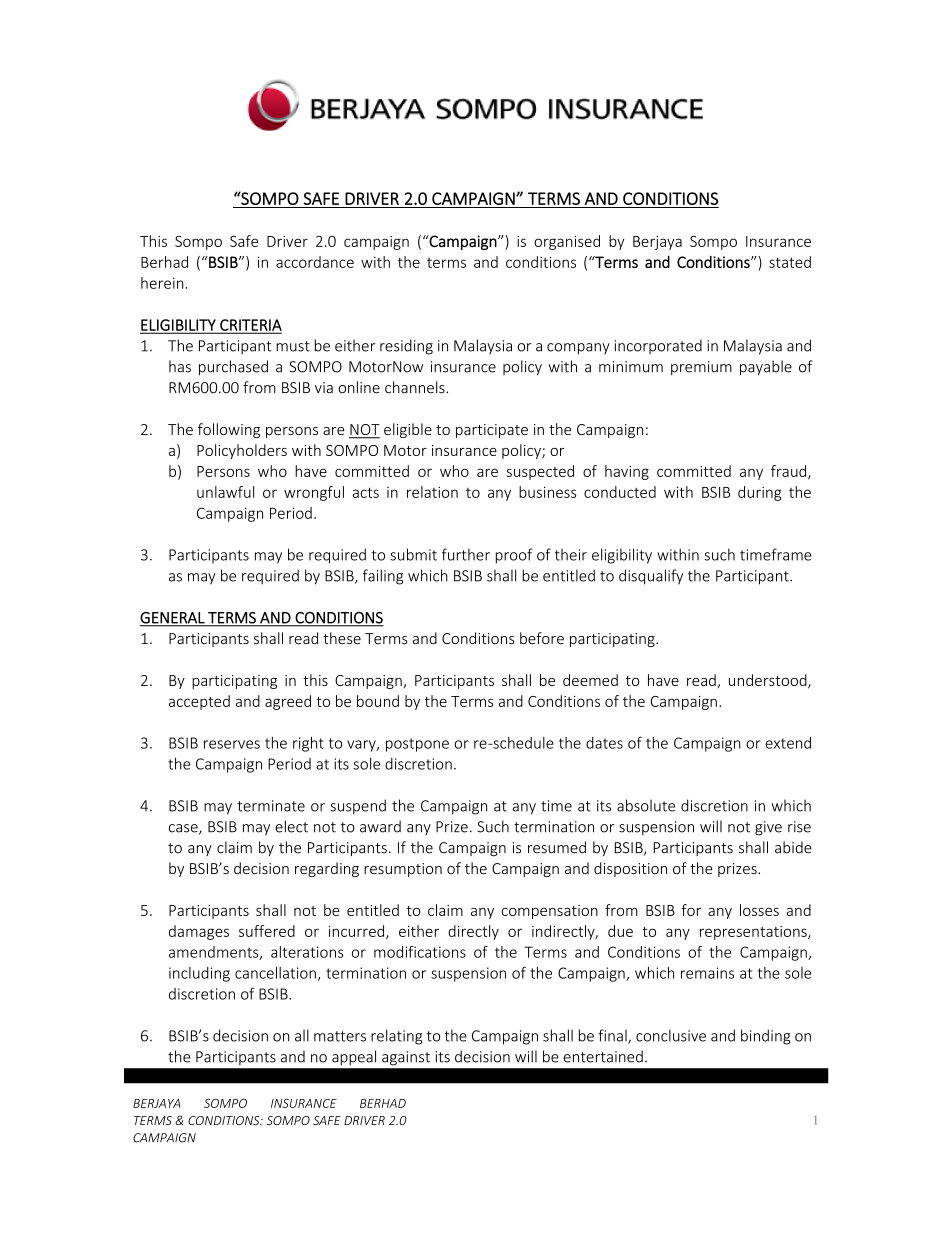  What do you see at coordinates (766, 1037) in the screenshot?
I see `binding` at bounding box center [766, 1037].
